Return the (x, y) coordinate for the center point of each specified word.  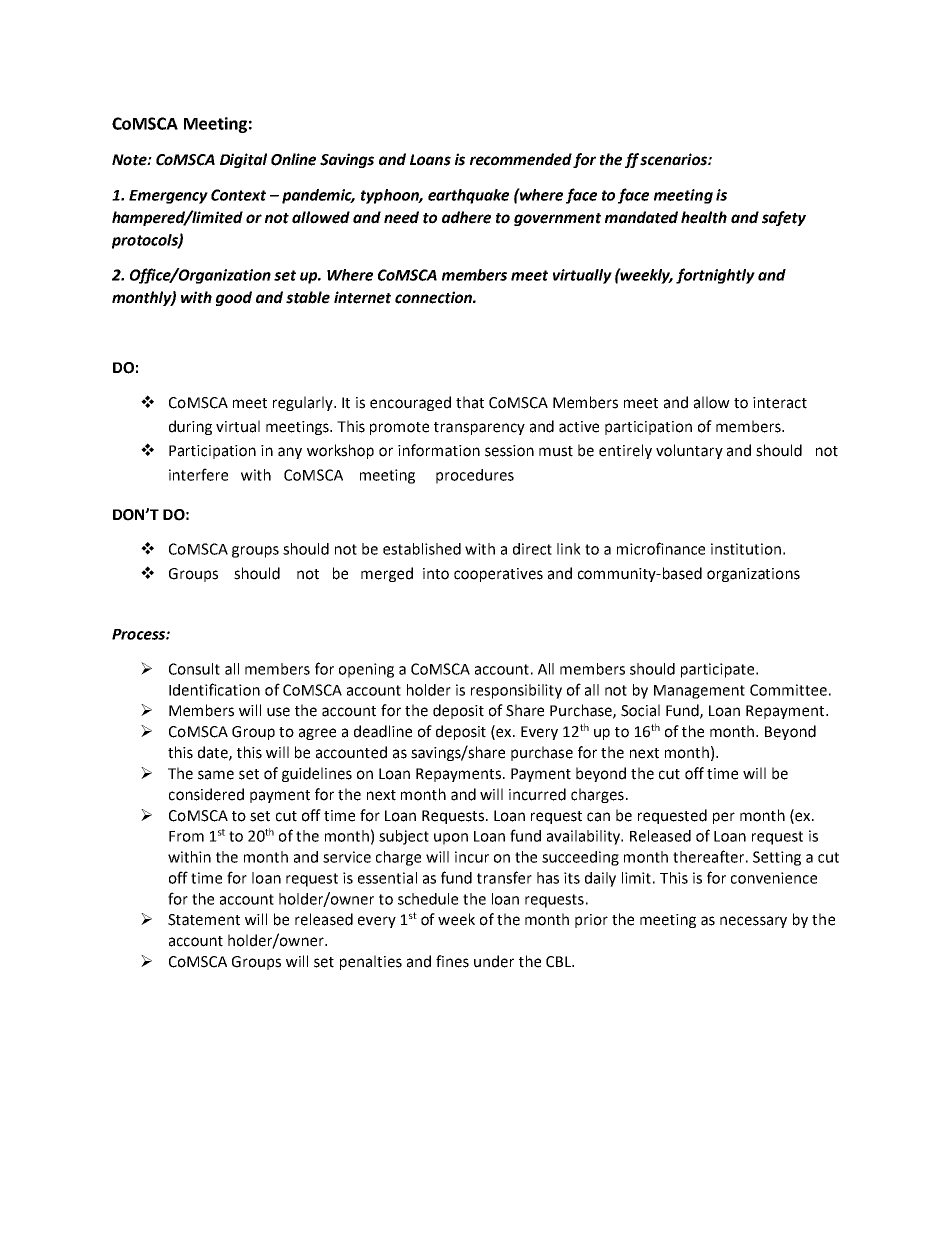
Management (699, 692)
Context (238, 195)
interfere (198, 474)
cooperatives (498, 575)
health (704, 217)
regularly (304, 403)
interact (780, 403)
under (494, 961)
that (470, 402)
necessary (753, 922)
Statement (204, 920)
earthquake (468, 196)
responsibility (516, 691)
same (216, 775)
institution (746, 549)
